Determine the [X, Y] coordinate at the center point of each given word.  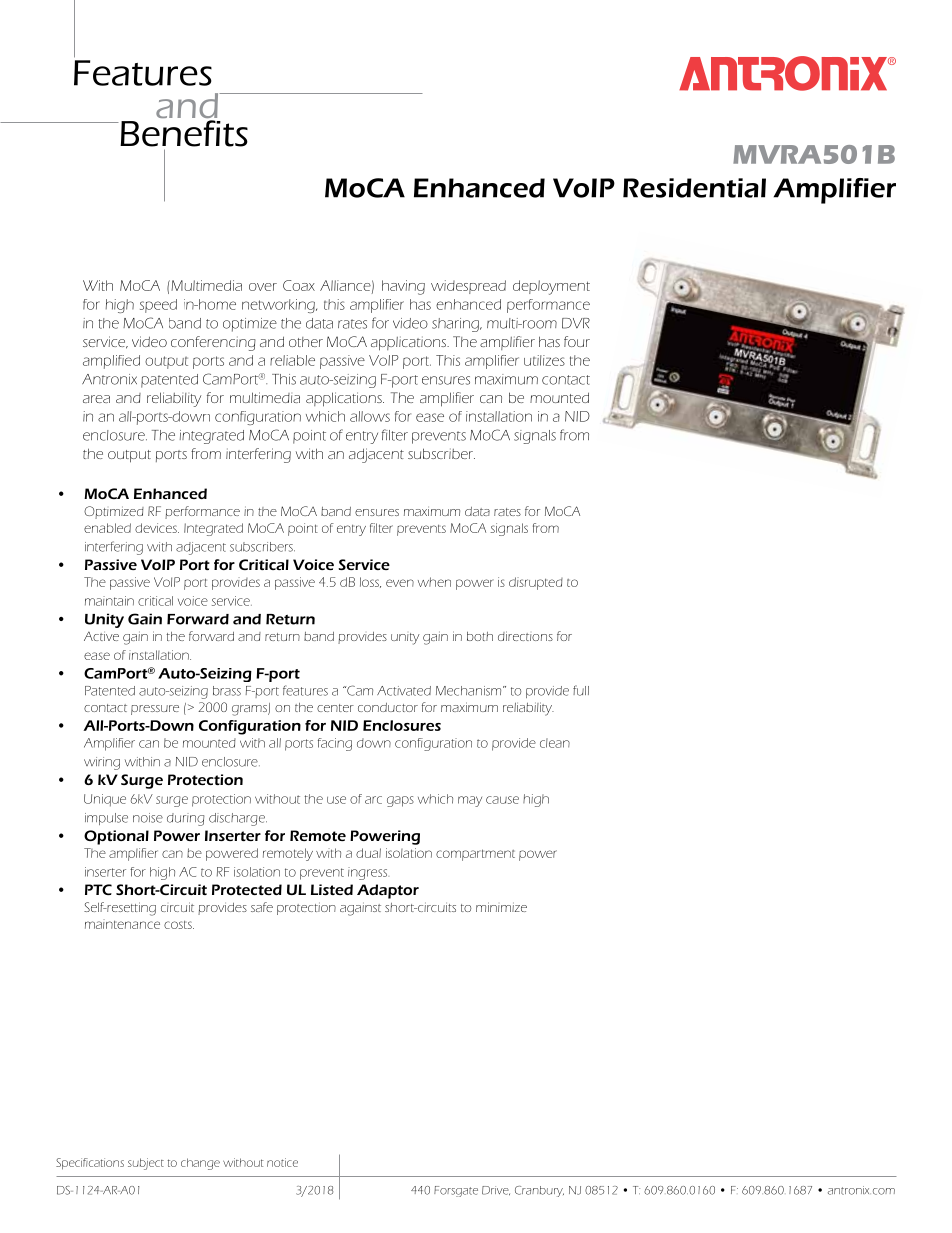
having [403, 287]
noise [148, 818]
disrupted [536, 583]
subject [146, 1164]
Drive [496, 1190]
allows [370, 416]
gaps [400, 801]
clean [555, 743]
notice [282, 1162]
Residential [694, 188]
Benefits [183, 133]
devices [157, 528]
